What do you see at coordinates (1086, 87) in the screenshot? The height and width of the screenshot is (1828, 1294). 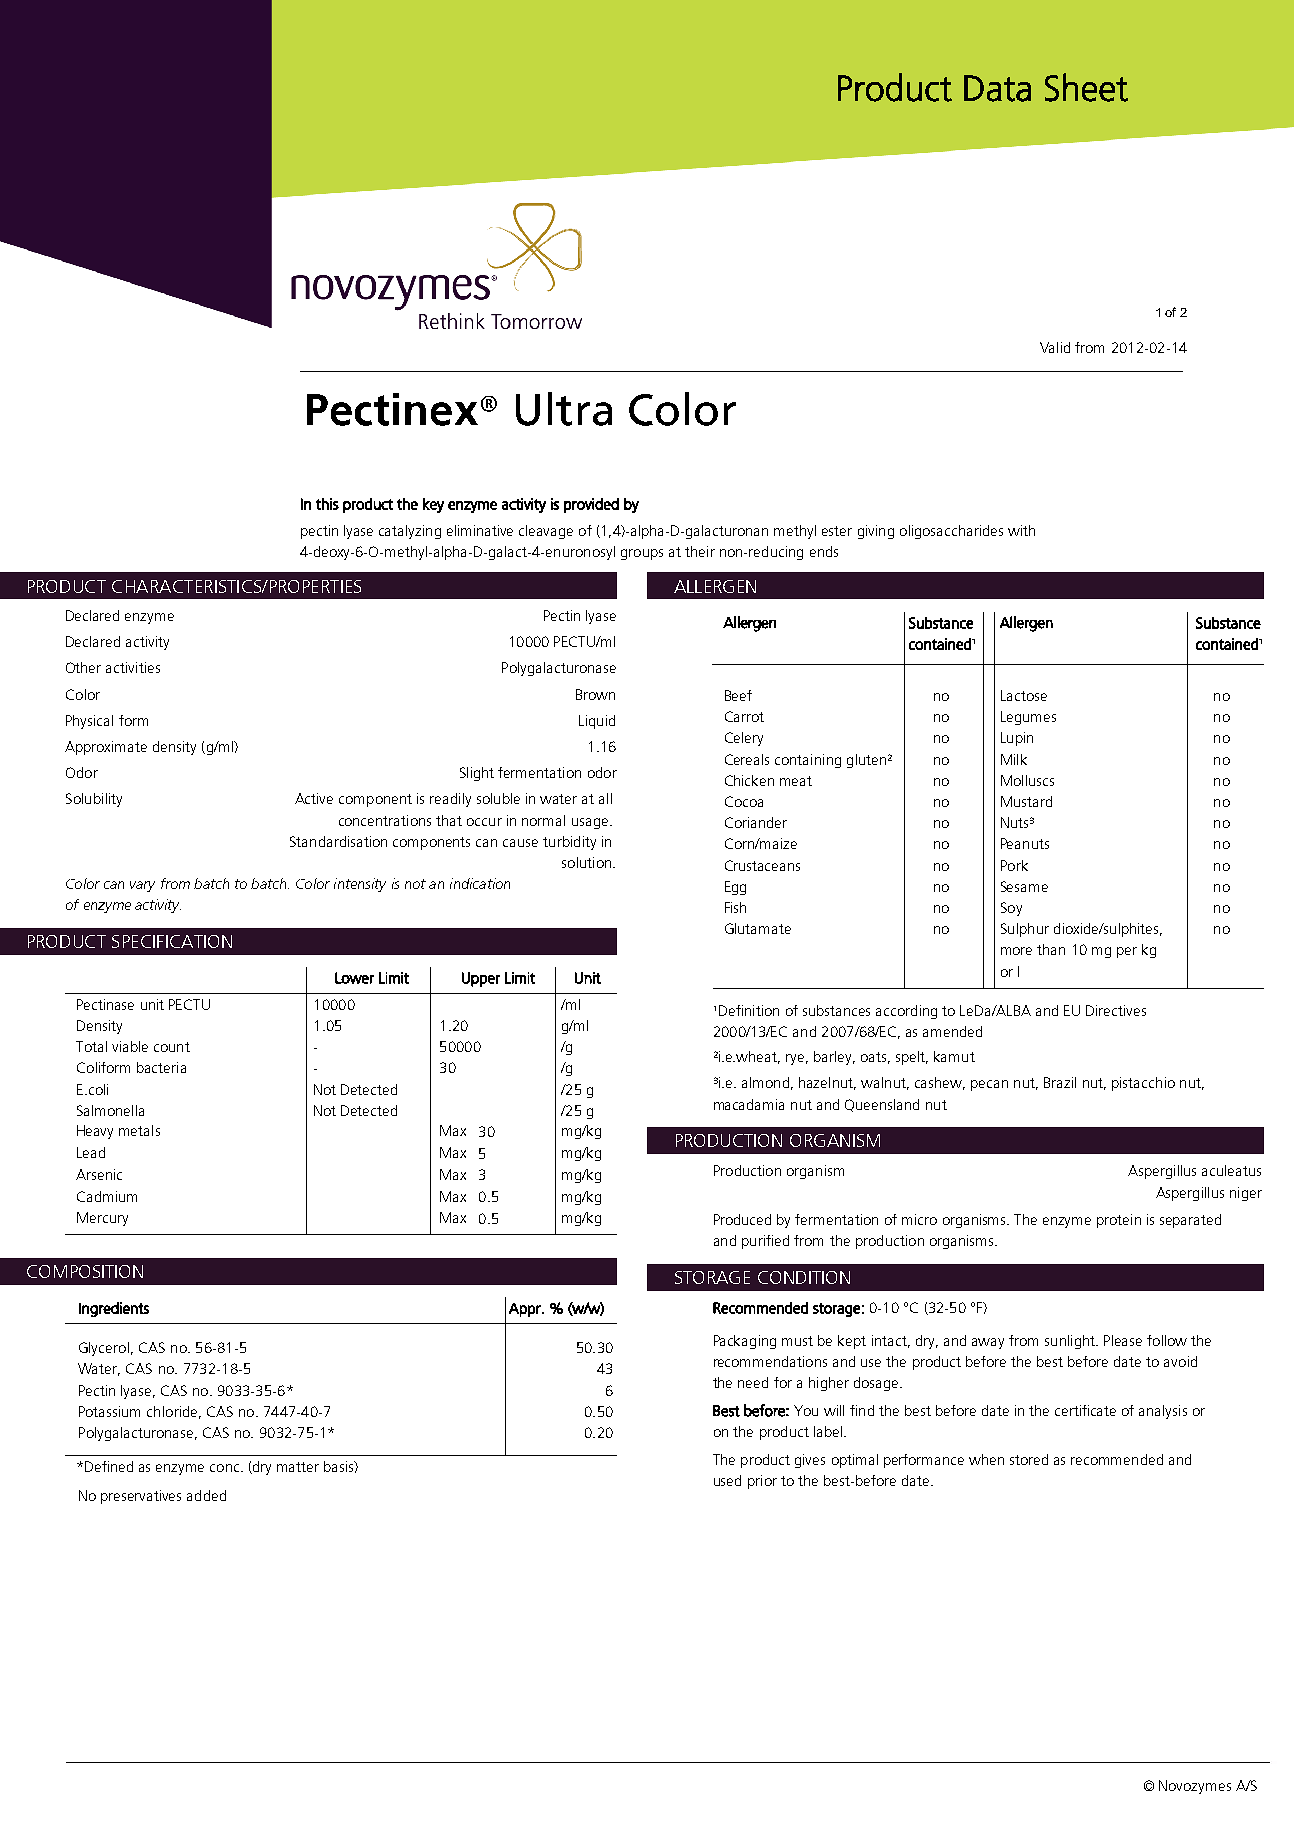 I see `Sheet` at bounding box center [1086, 87].
